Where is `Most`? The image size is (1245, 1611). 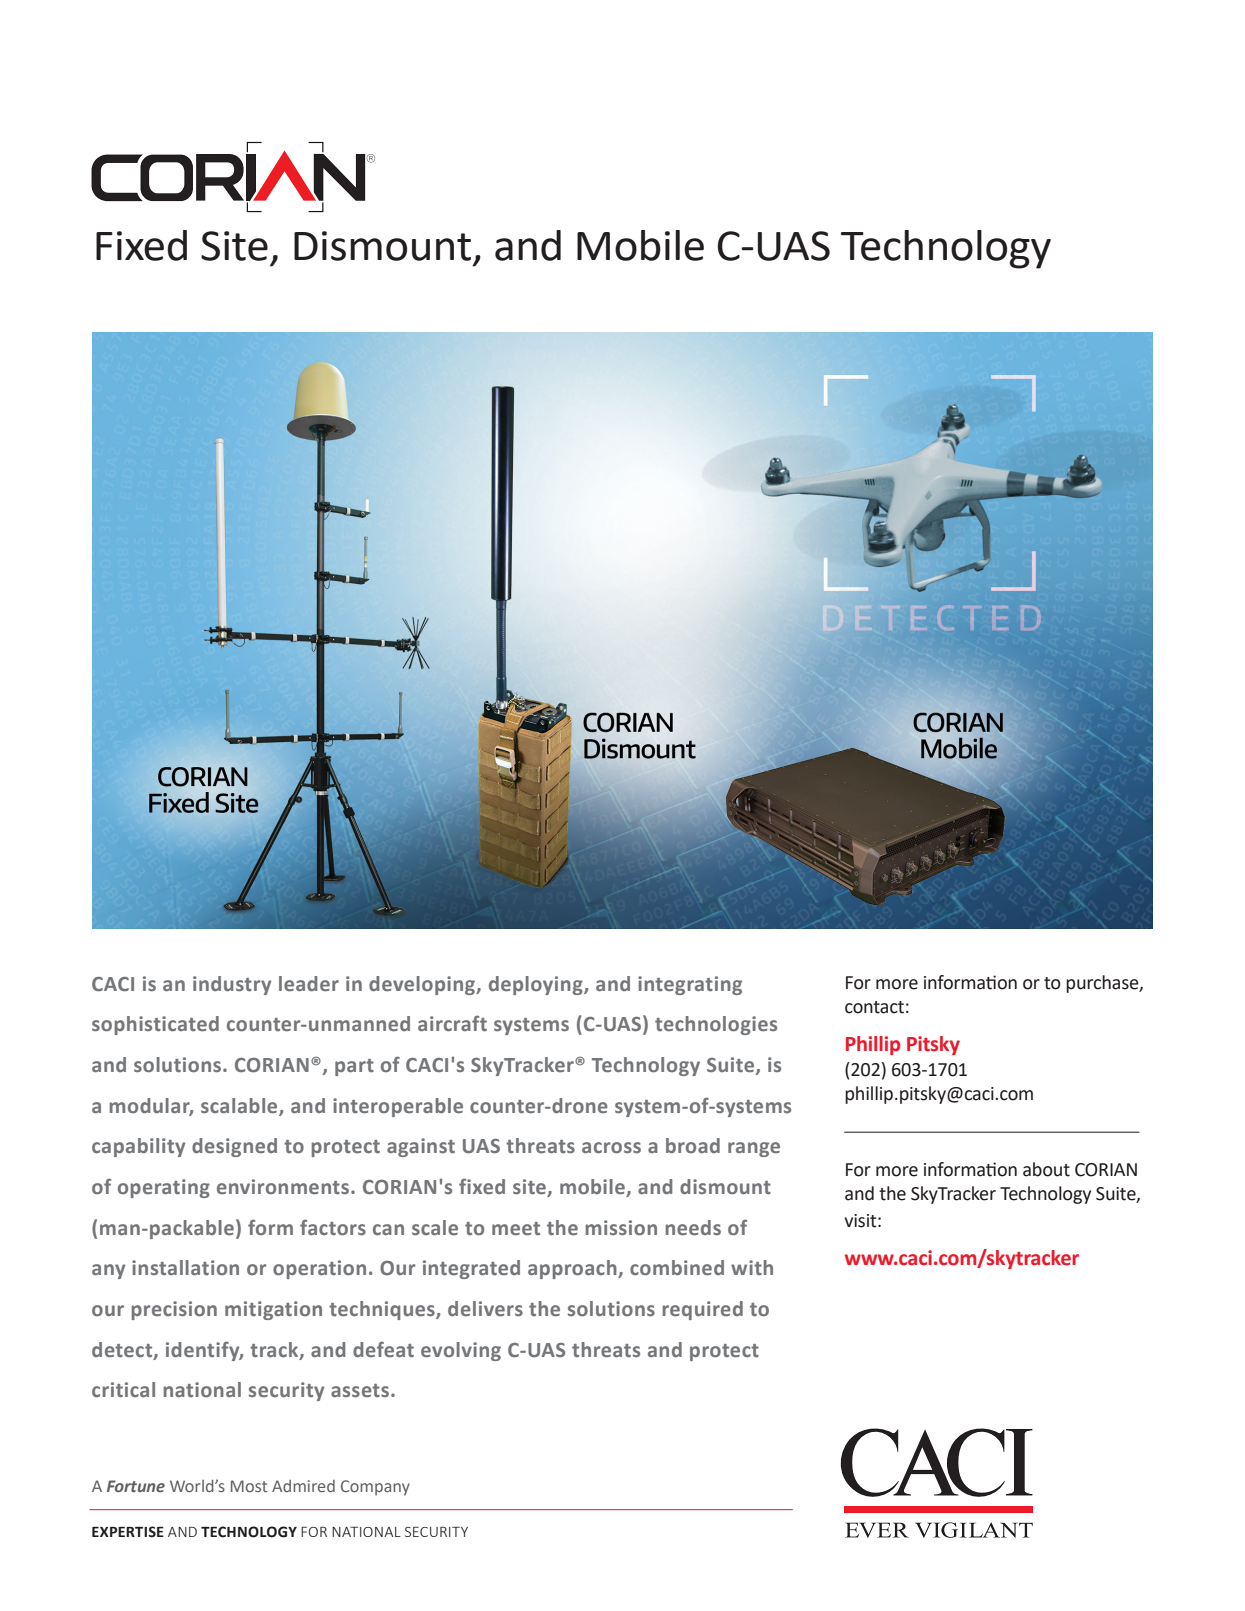 Most is located at coordinates (249, 1486).
